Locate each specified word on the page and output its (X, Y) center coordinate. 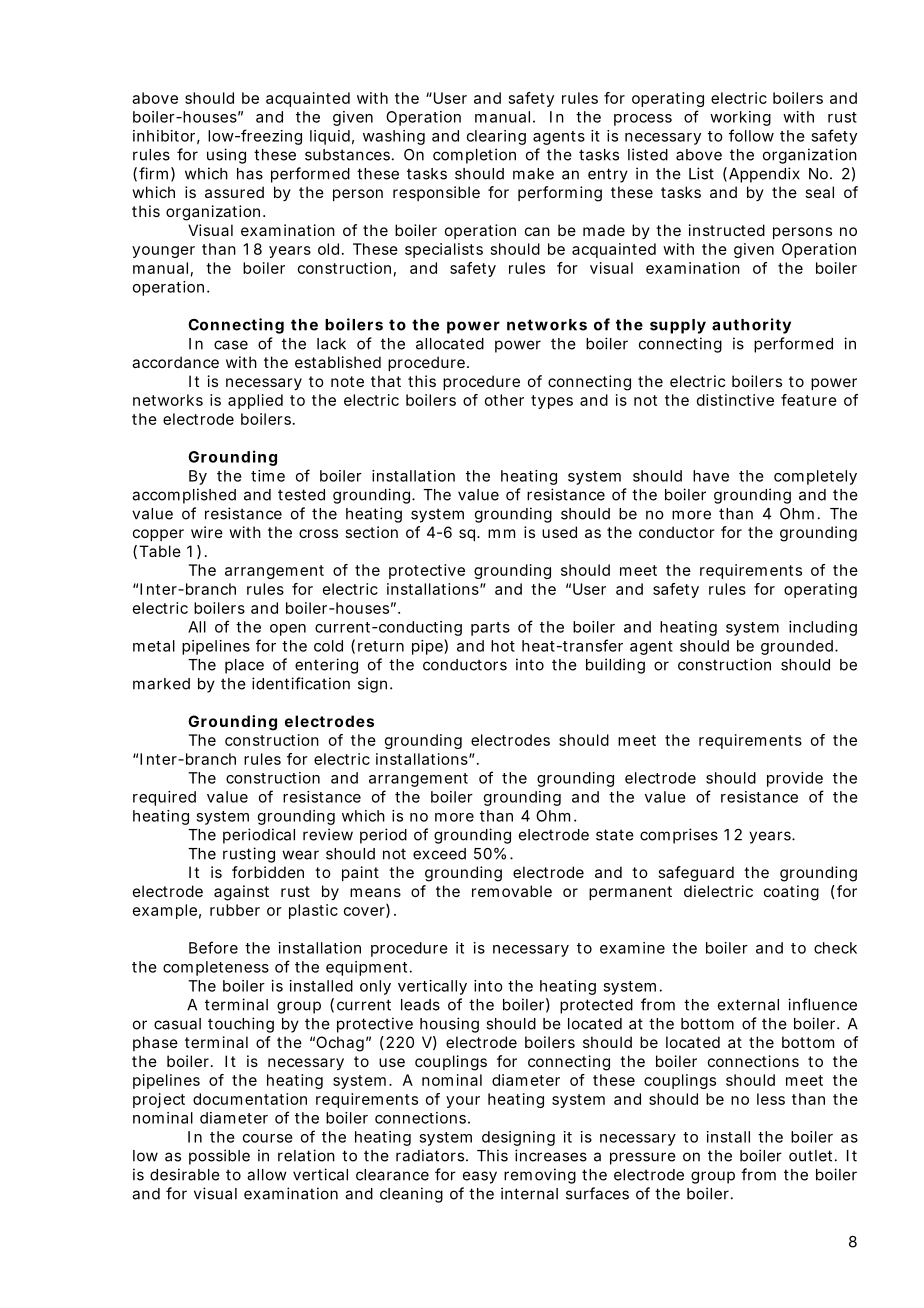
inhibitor (164, 136)
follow (751, 135)
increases (551, 1155)
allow (267, 1175)
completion (474, 156)
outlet (810, 1156)
